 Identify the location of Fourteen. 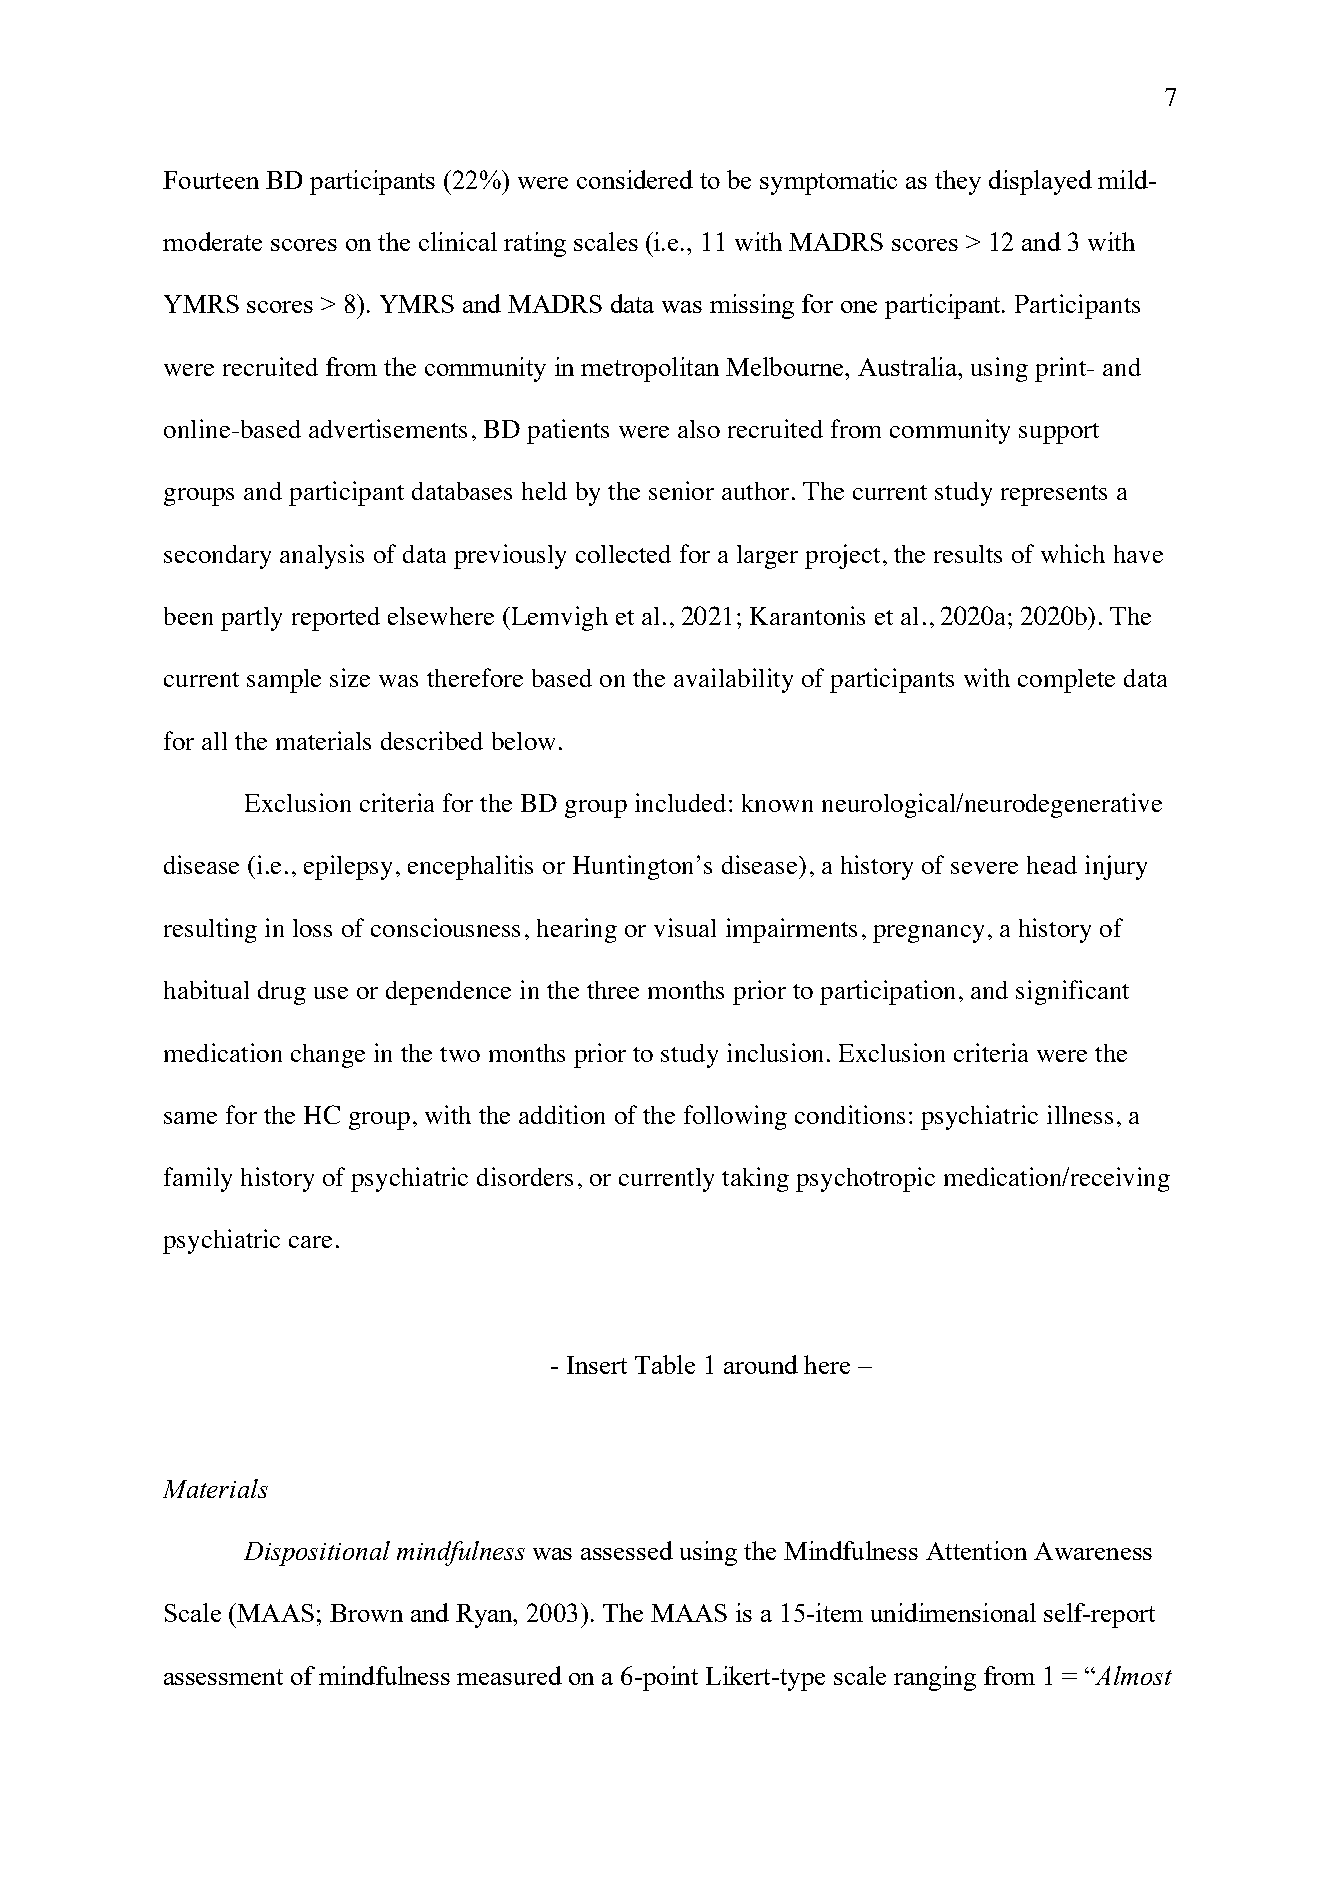
(211, 180).
